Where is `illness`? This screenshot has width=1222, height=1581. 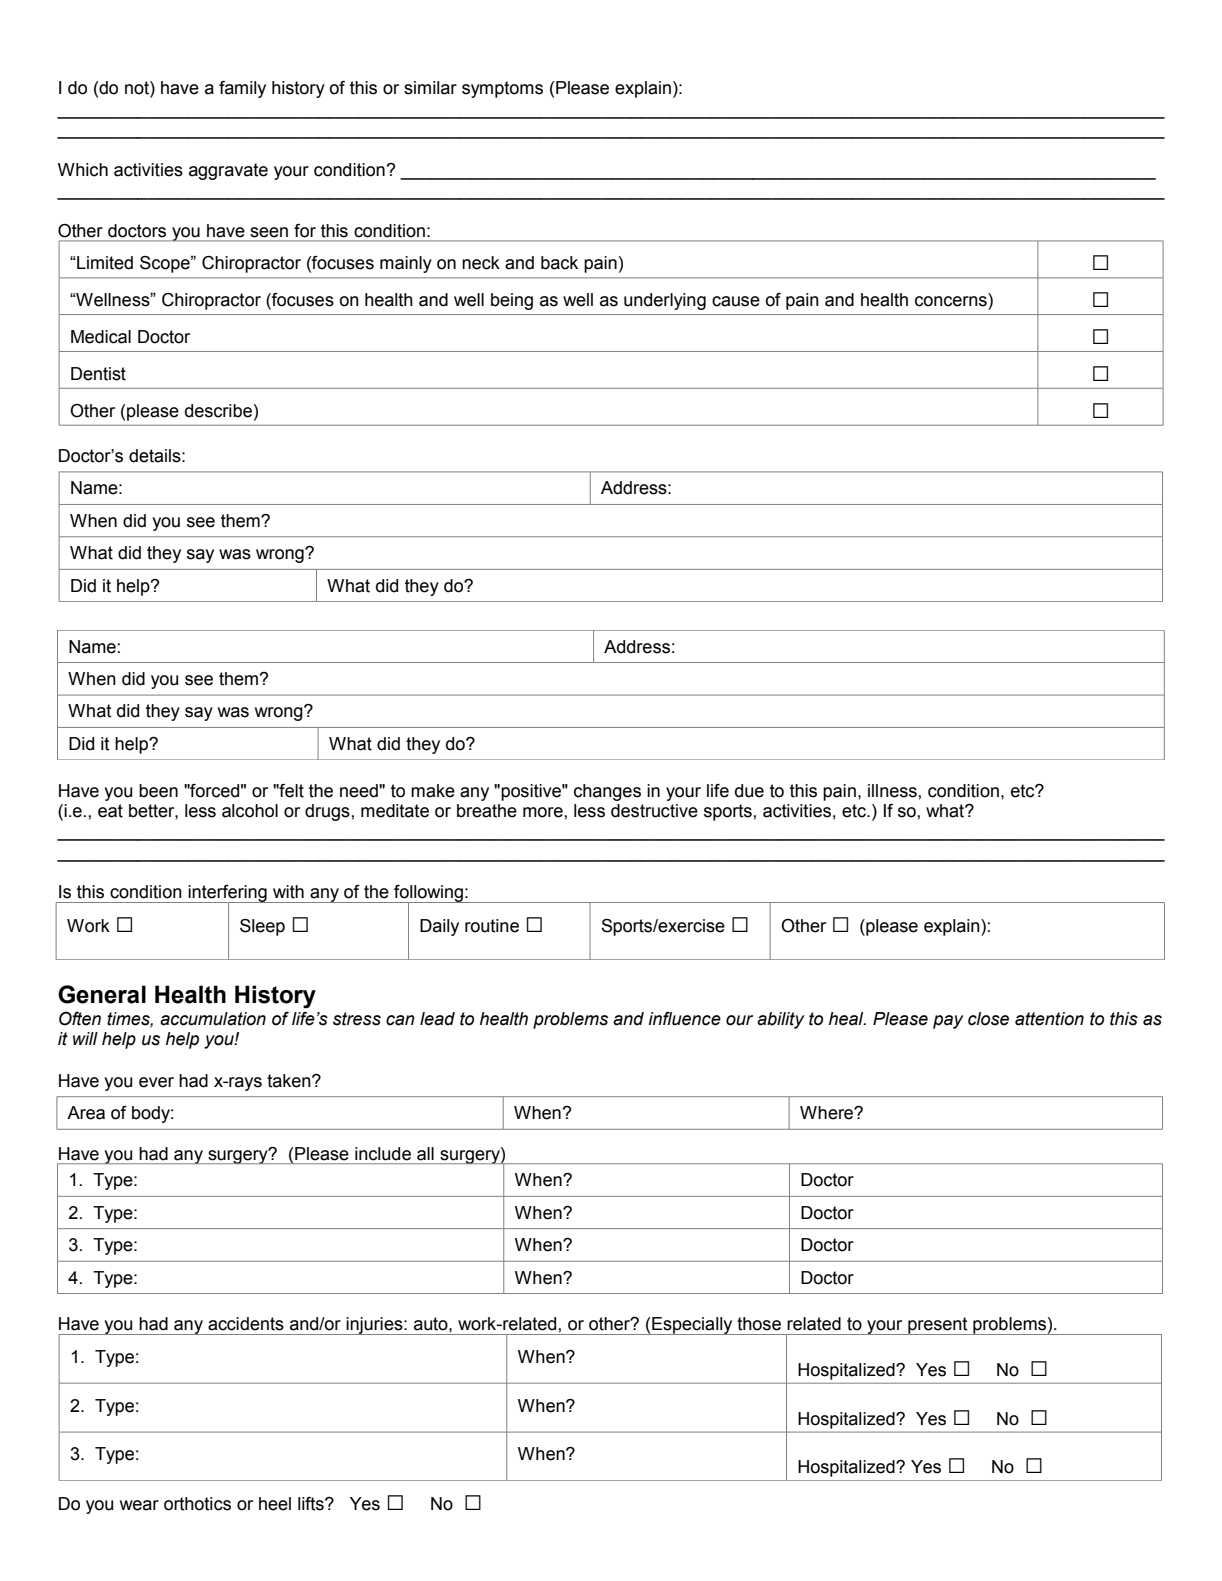
illness is located at coordinates (893, 791).
